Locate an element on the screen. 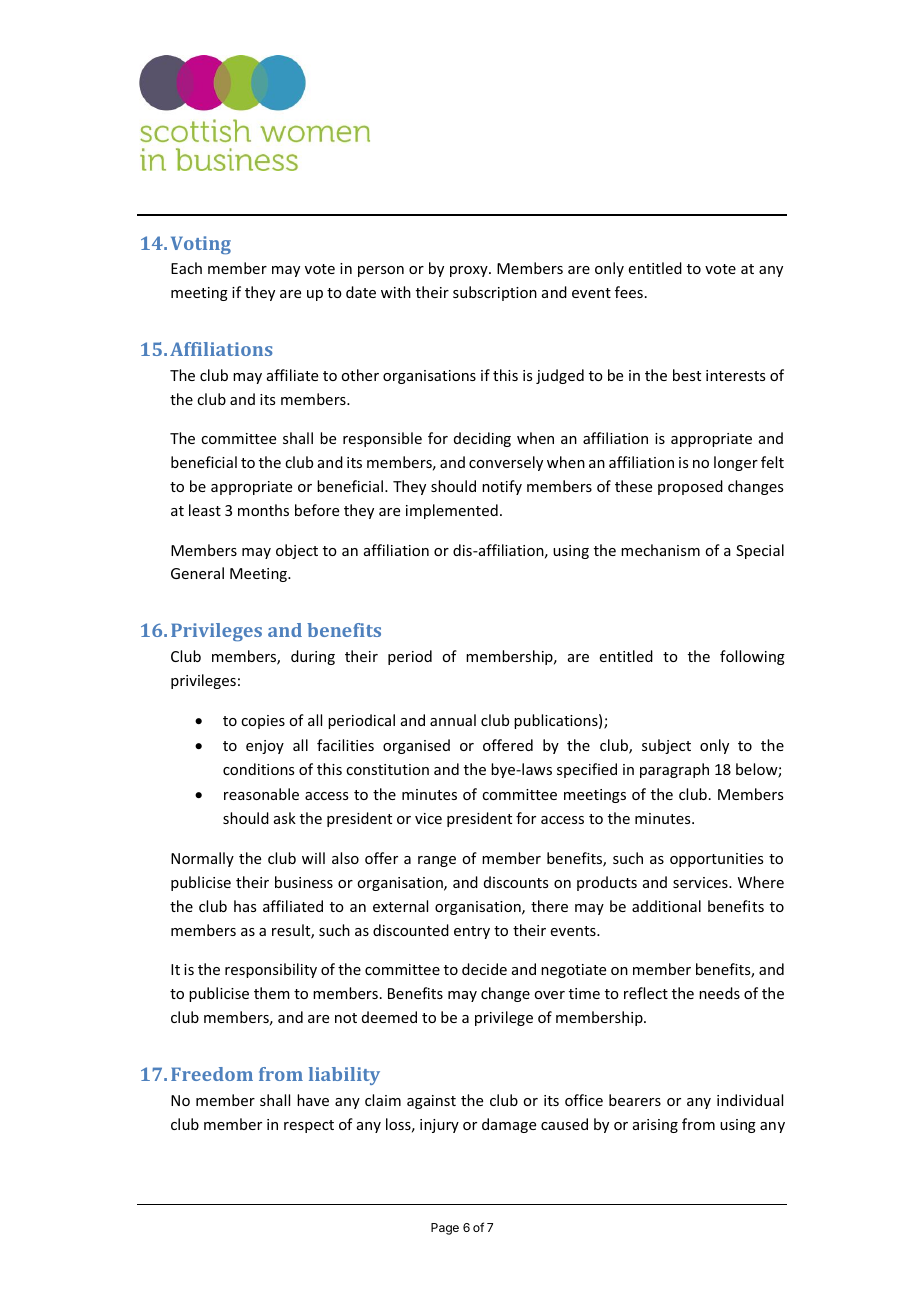  arising is located at coordinates (655, 1126).
